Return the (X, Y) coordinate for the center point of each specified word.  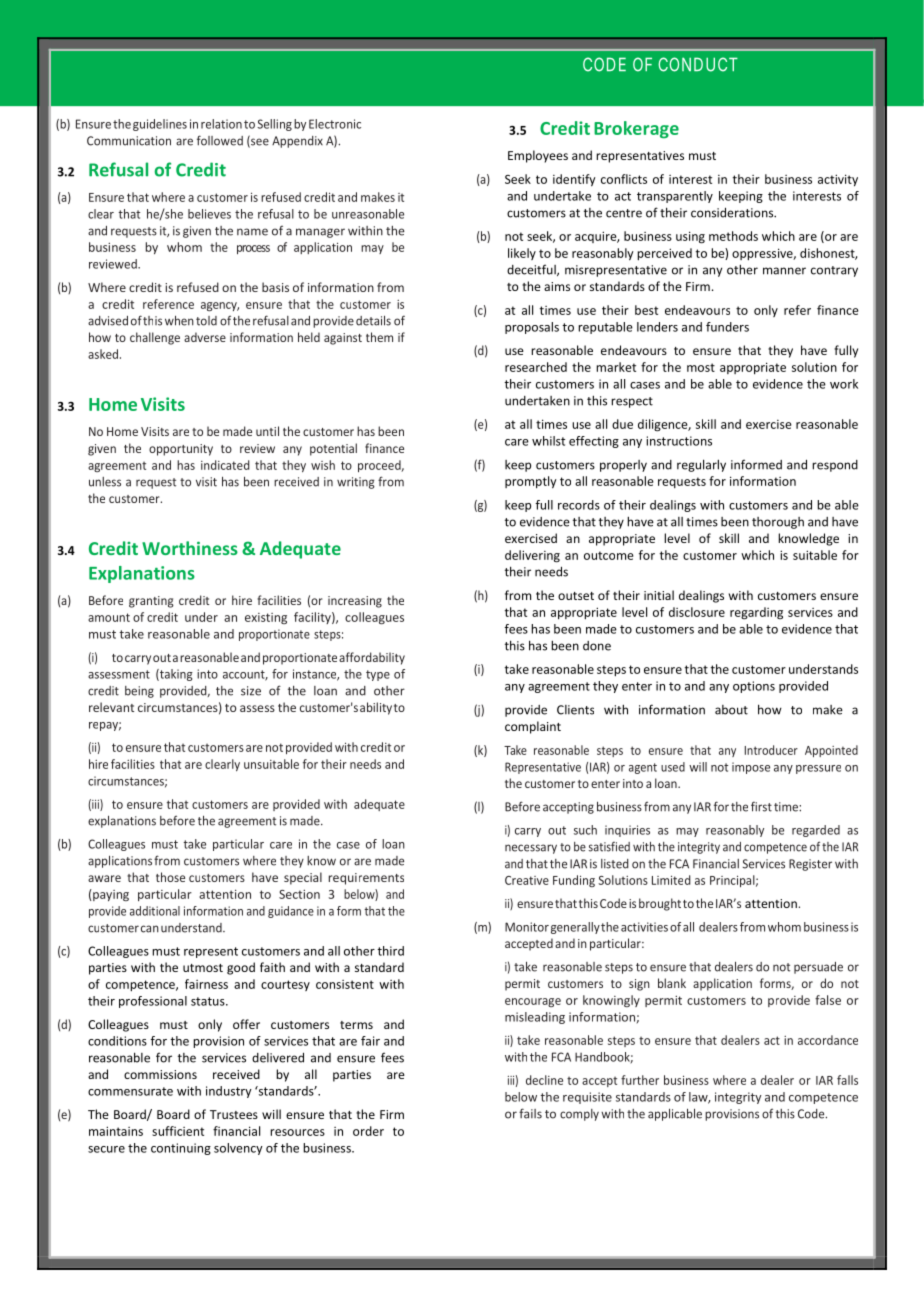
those (170, 877)
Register (810, 865)
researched (536, 367)
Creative (527, 880)
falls (847, 1080)
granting (151, 602)
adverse (205, 337)
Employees (538, 156)
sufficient (178, 1131)
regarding (756, 613)
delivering (532, 556)
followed (220, 140)
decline (544, 1080)
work (844, 384)
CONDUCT (698, 64)
